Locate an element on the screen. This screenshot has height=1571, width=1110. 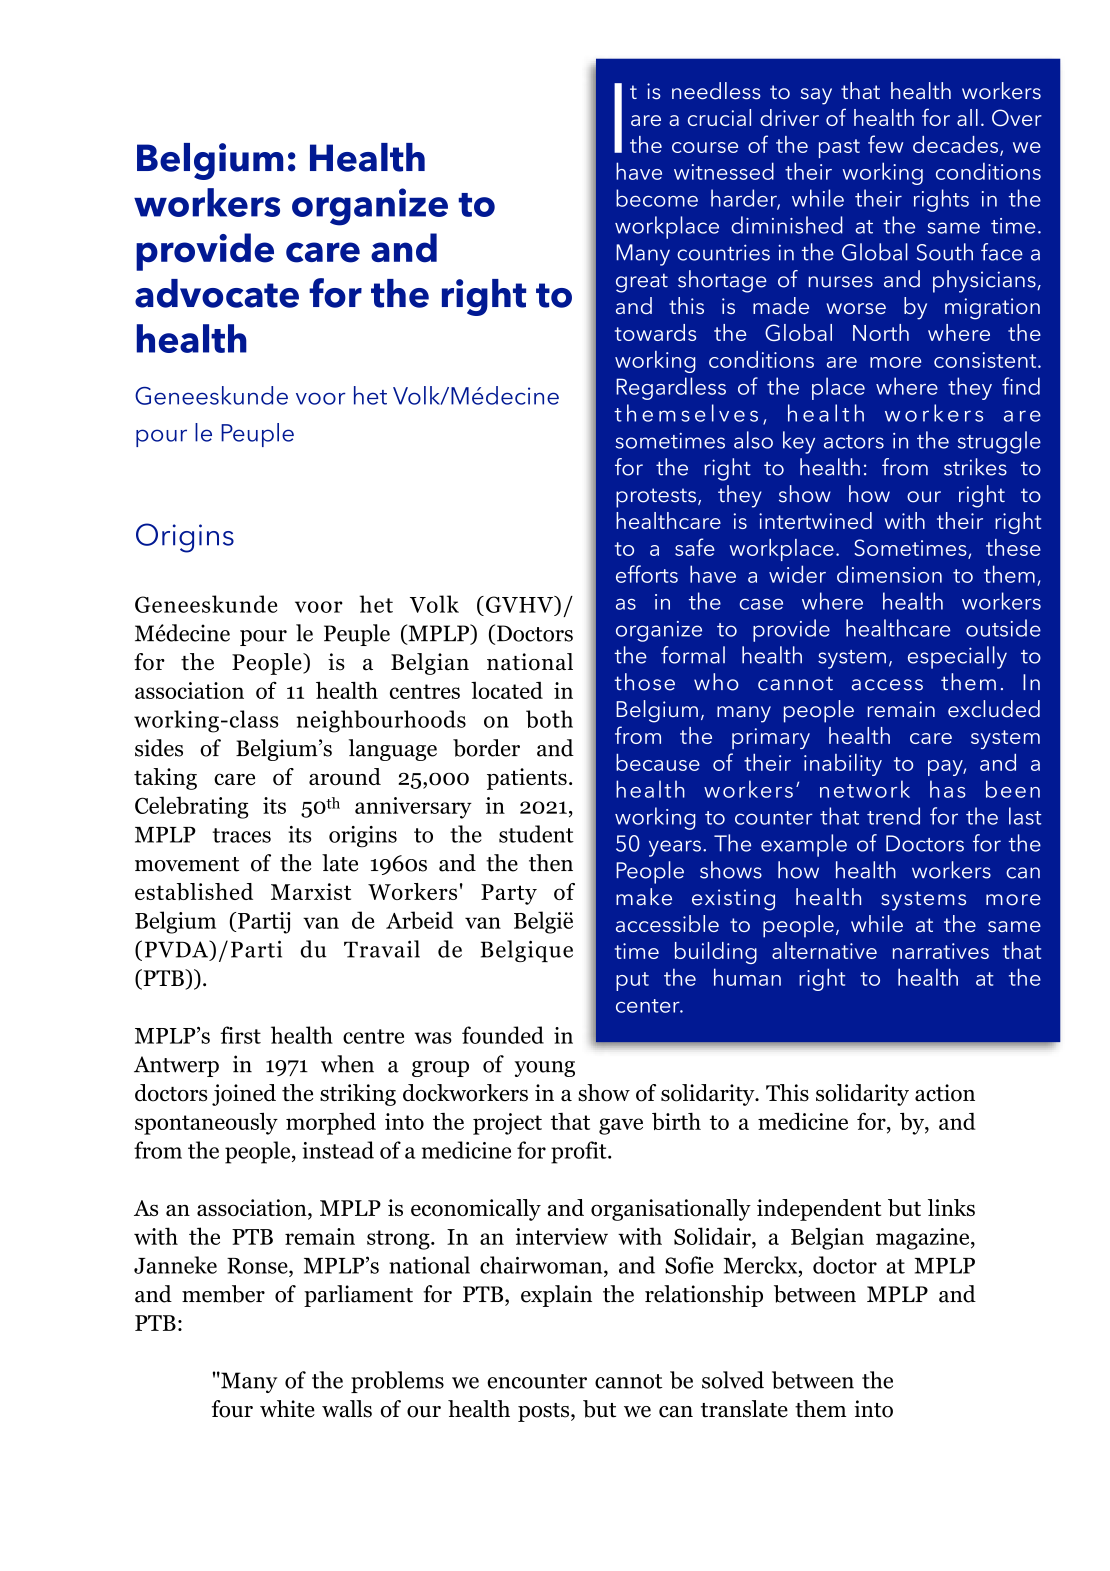
has is located at coordinates (948, 789).
